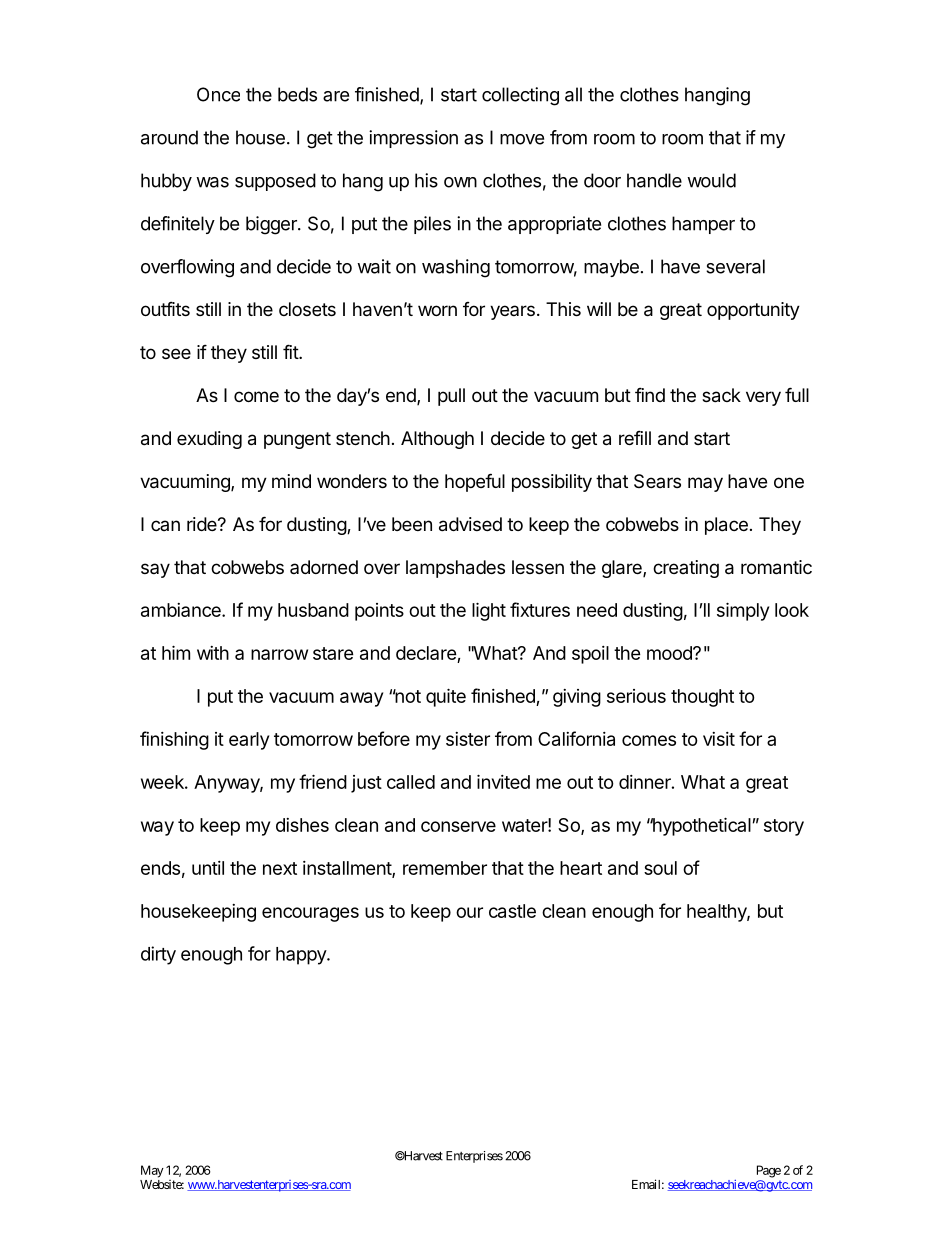 The height and width of the page is (1233, 952). I want to click on Once, so click(218, 94).
